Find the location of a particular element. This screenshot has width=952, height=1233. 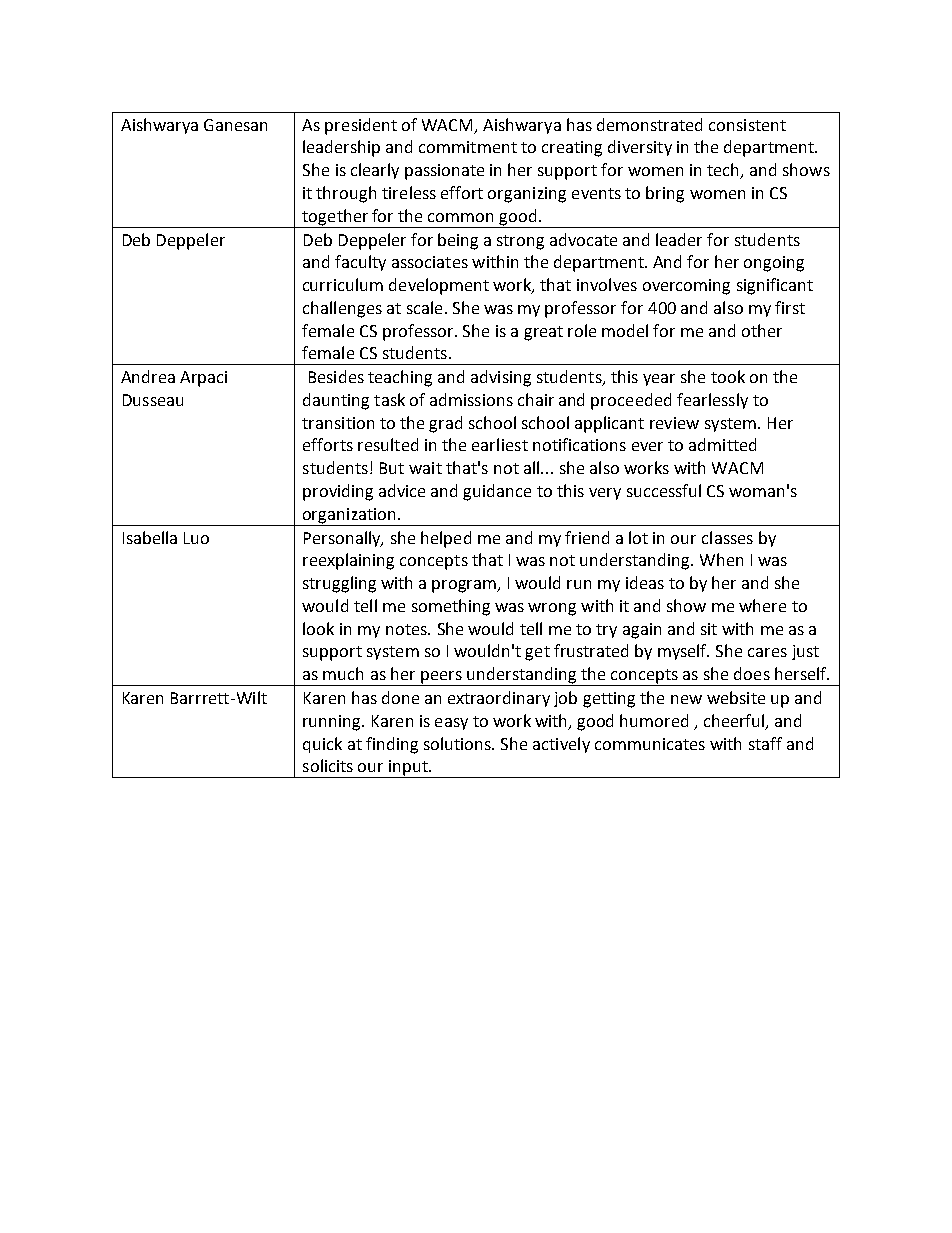

quick is located at coordinates (322, 745).
